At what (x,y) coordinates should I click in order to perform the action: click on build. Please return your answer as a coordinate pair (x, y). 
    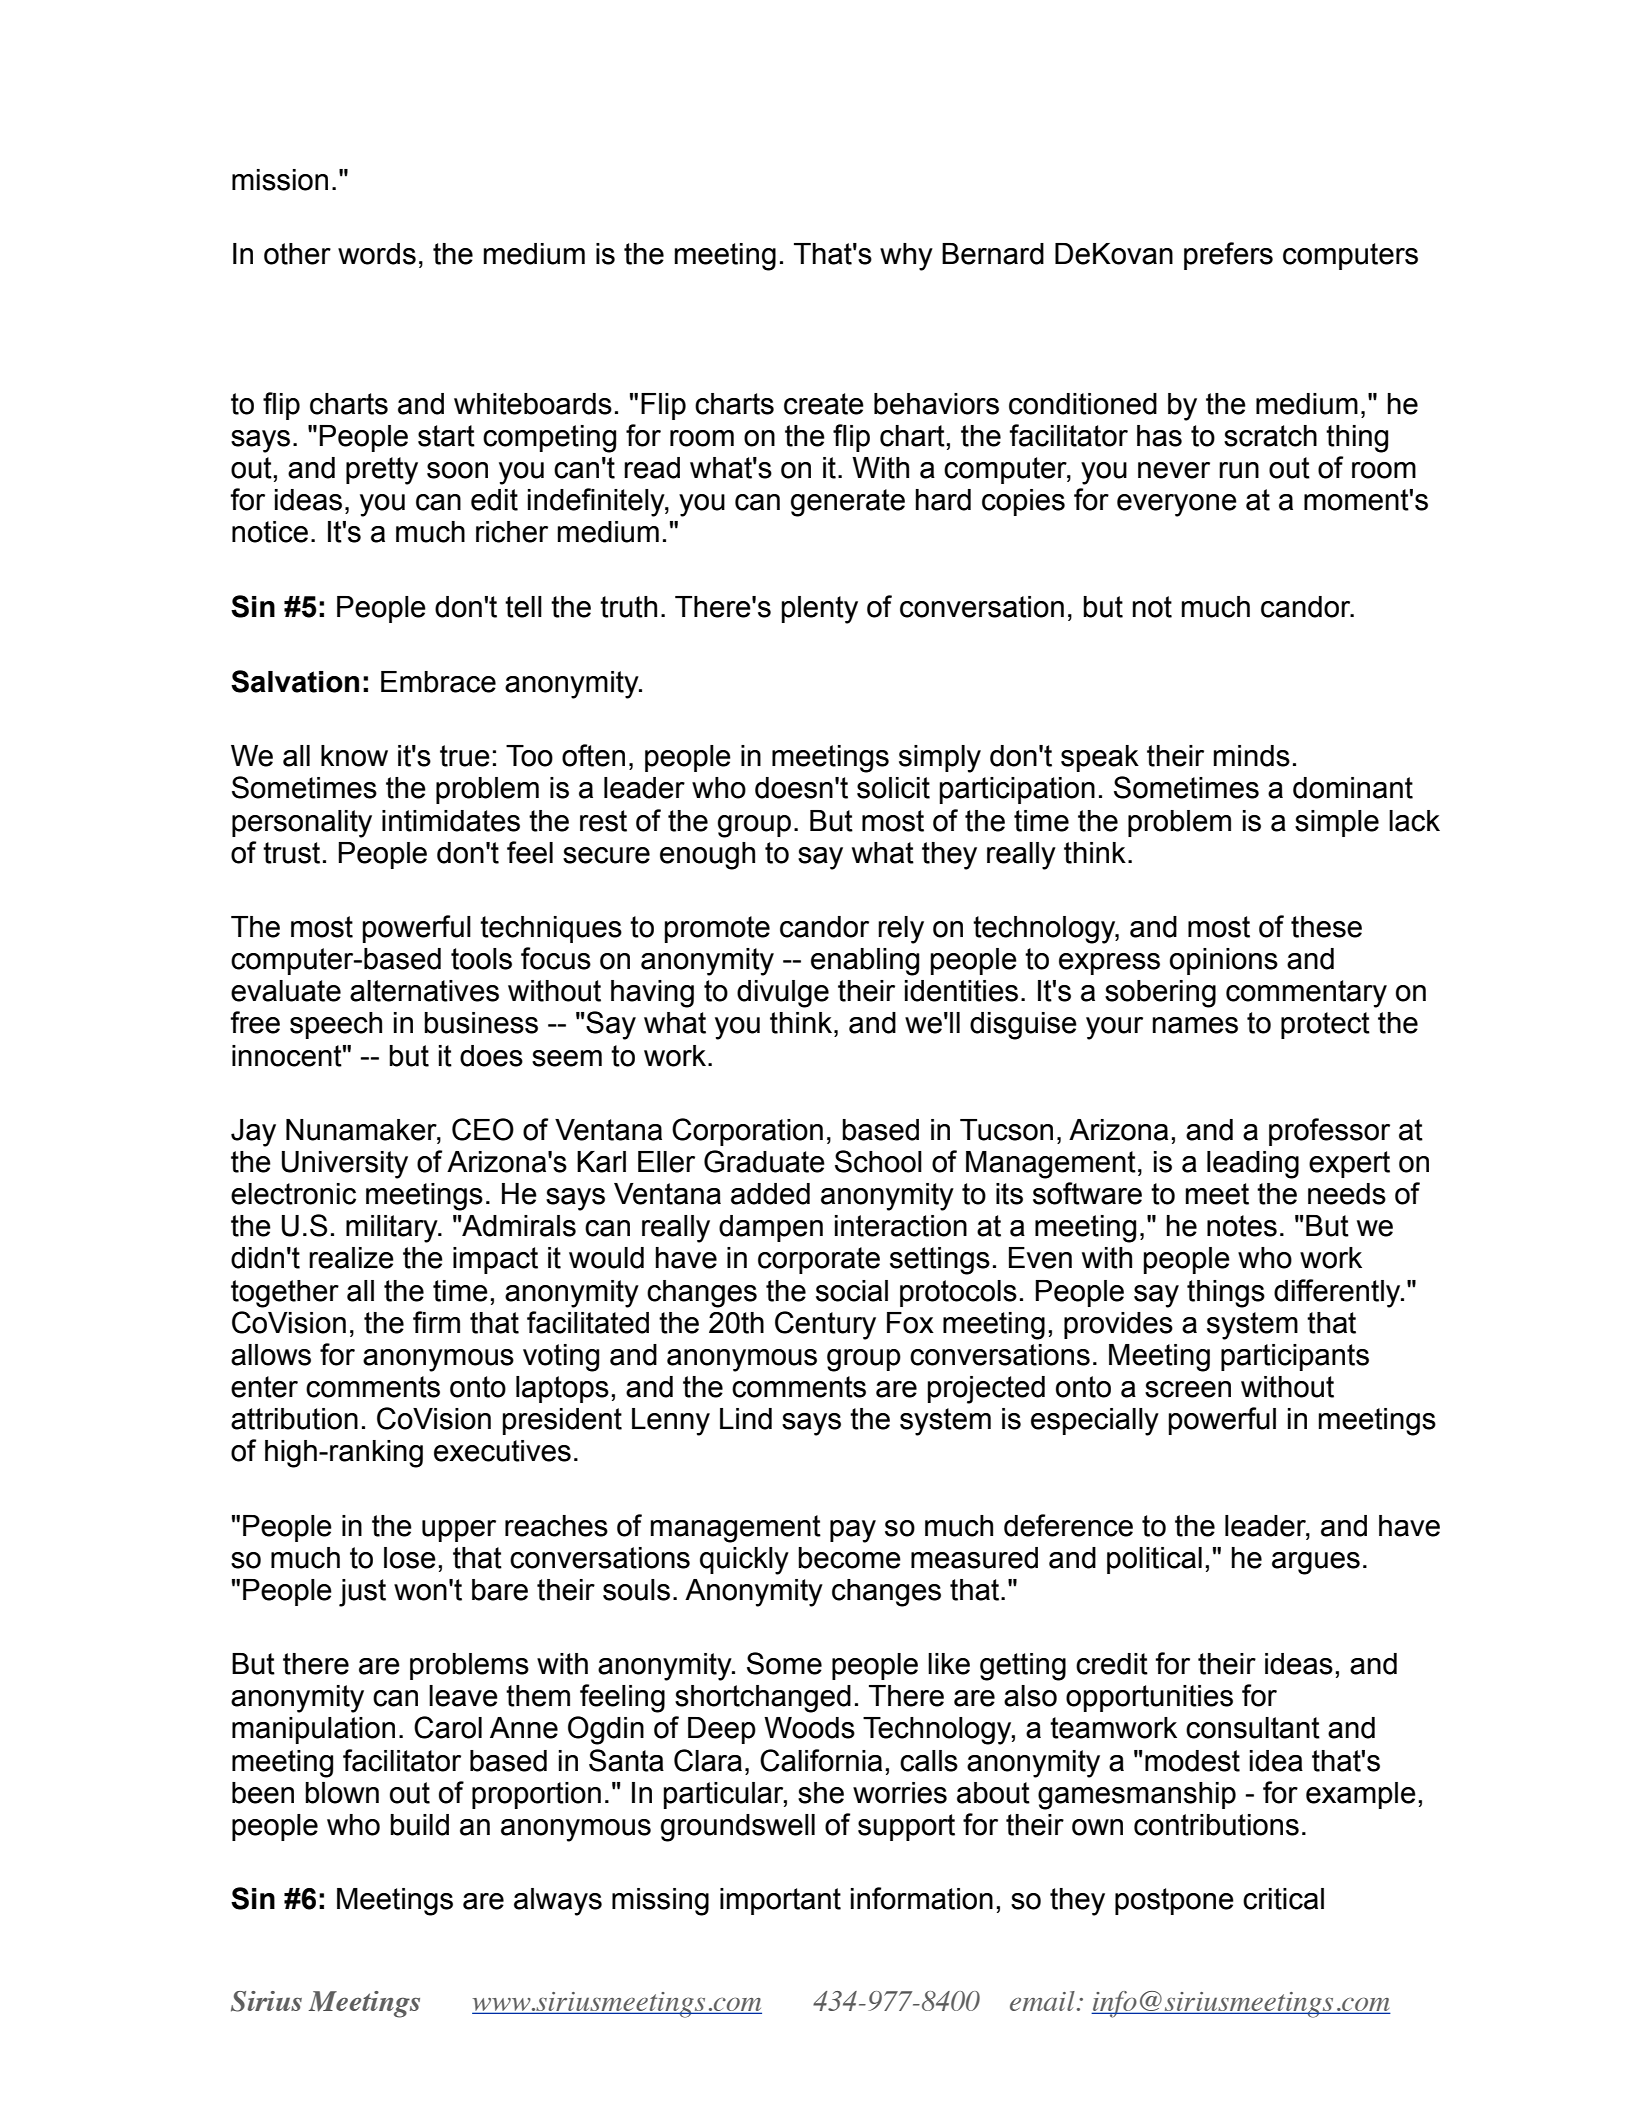
    Looking at the image, I should click on (419, 1825).
